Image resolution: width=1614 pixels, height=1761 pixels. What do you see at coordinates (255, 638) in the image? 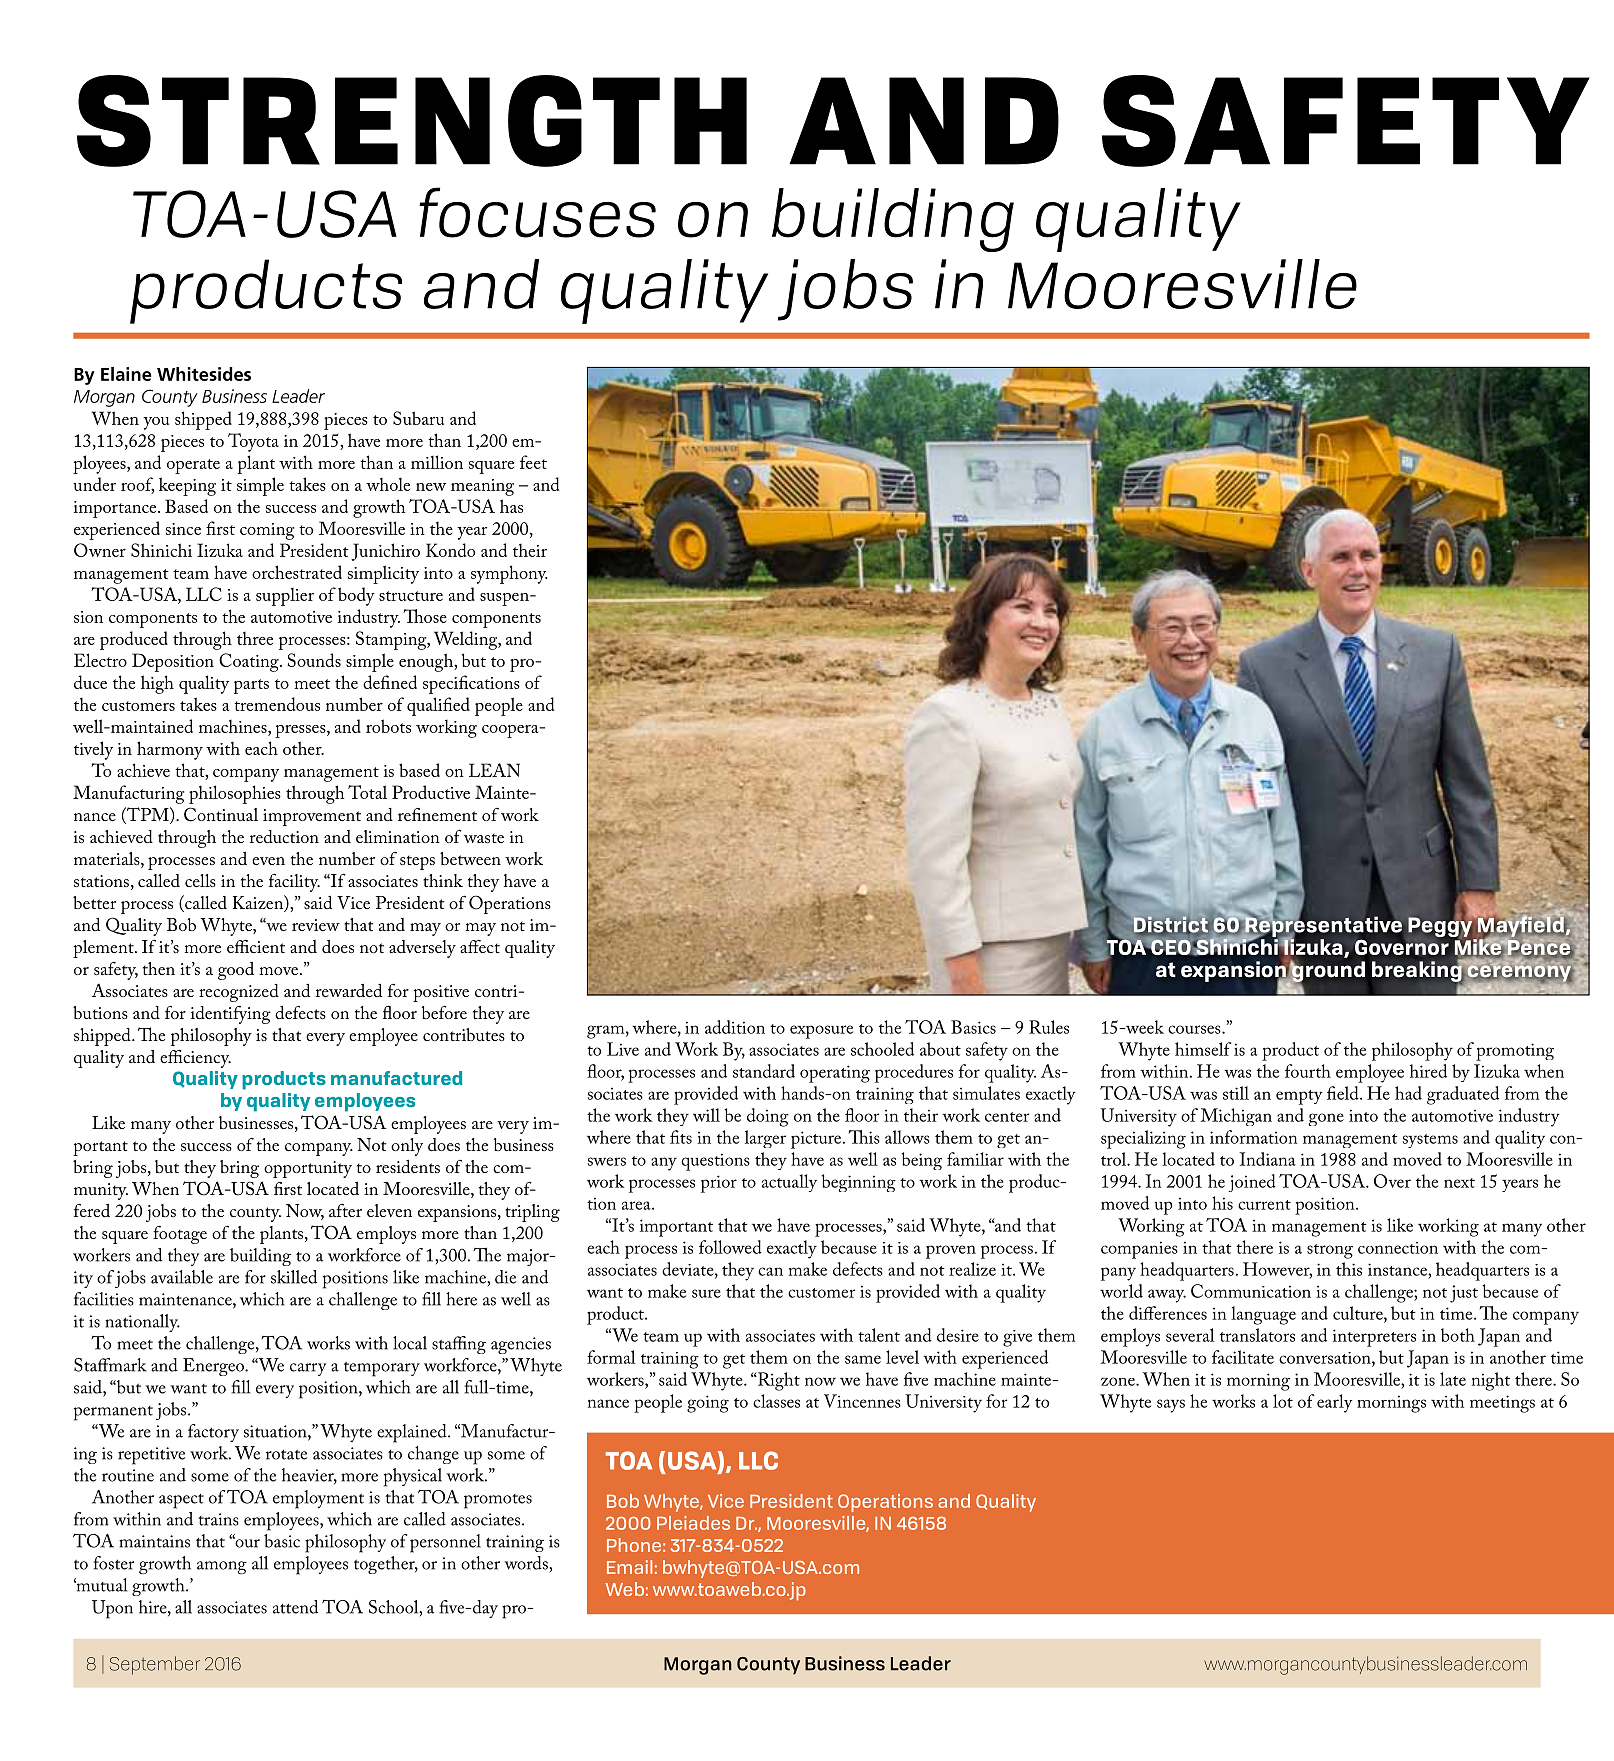
I see `three` at bounding box center [255, 638].
